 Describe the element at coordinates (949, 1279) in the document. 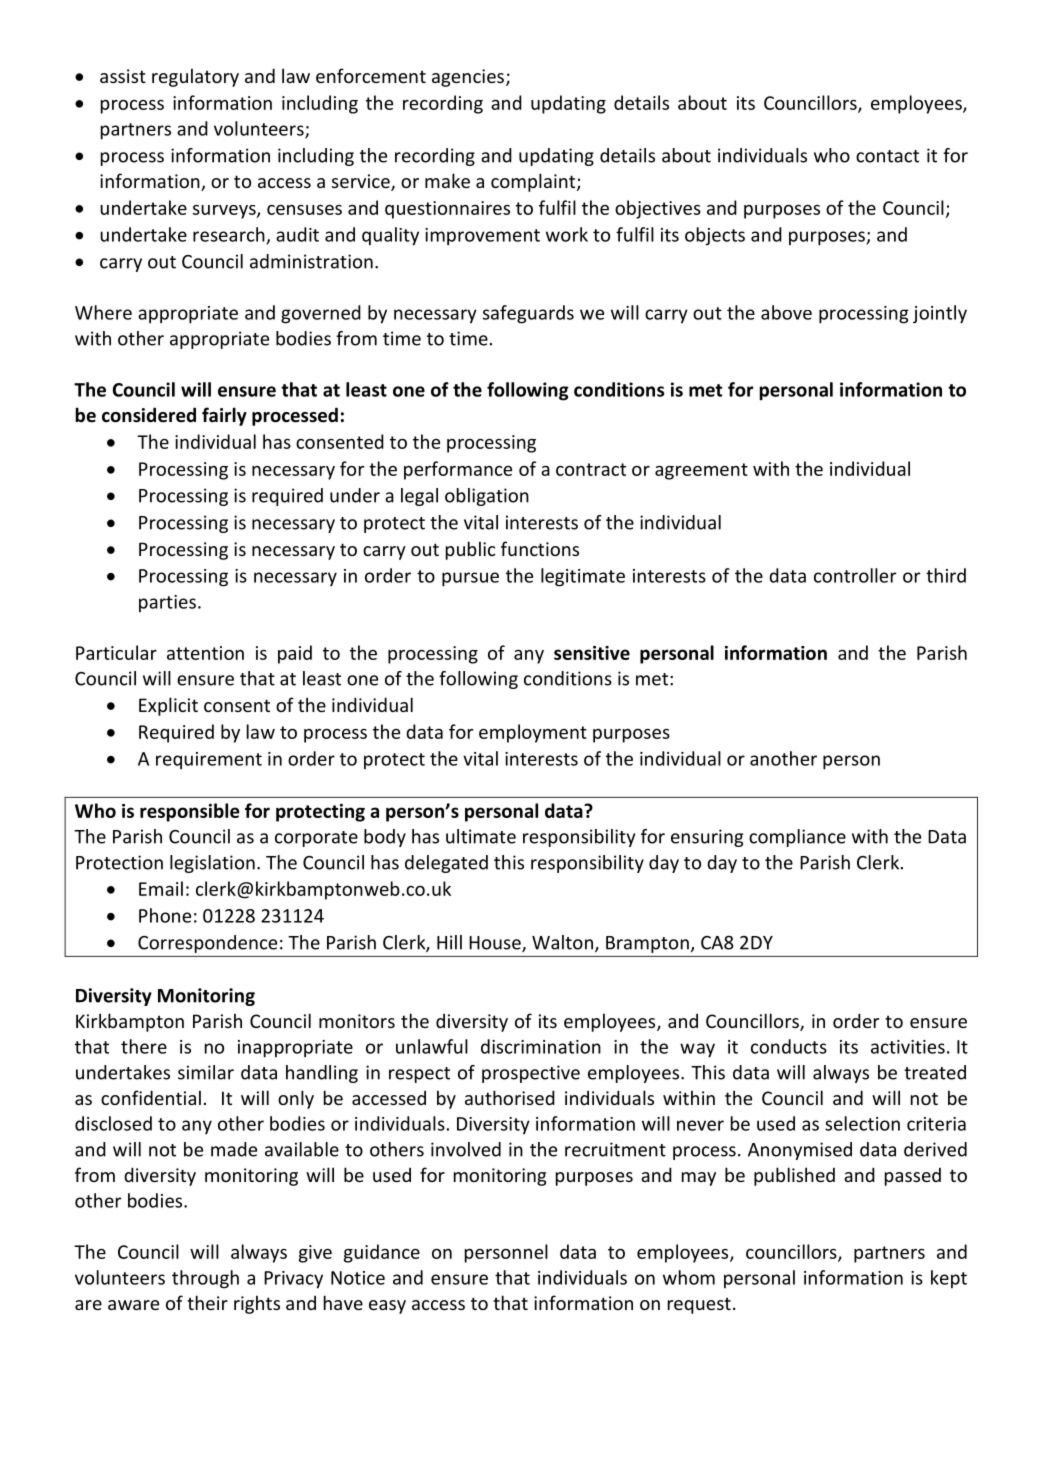

I see `kept` at that location.
